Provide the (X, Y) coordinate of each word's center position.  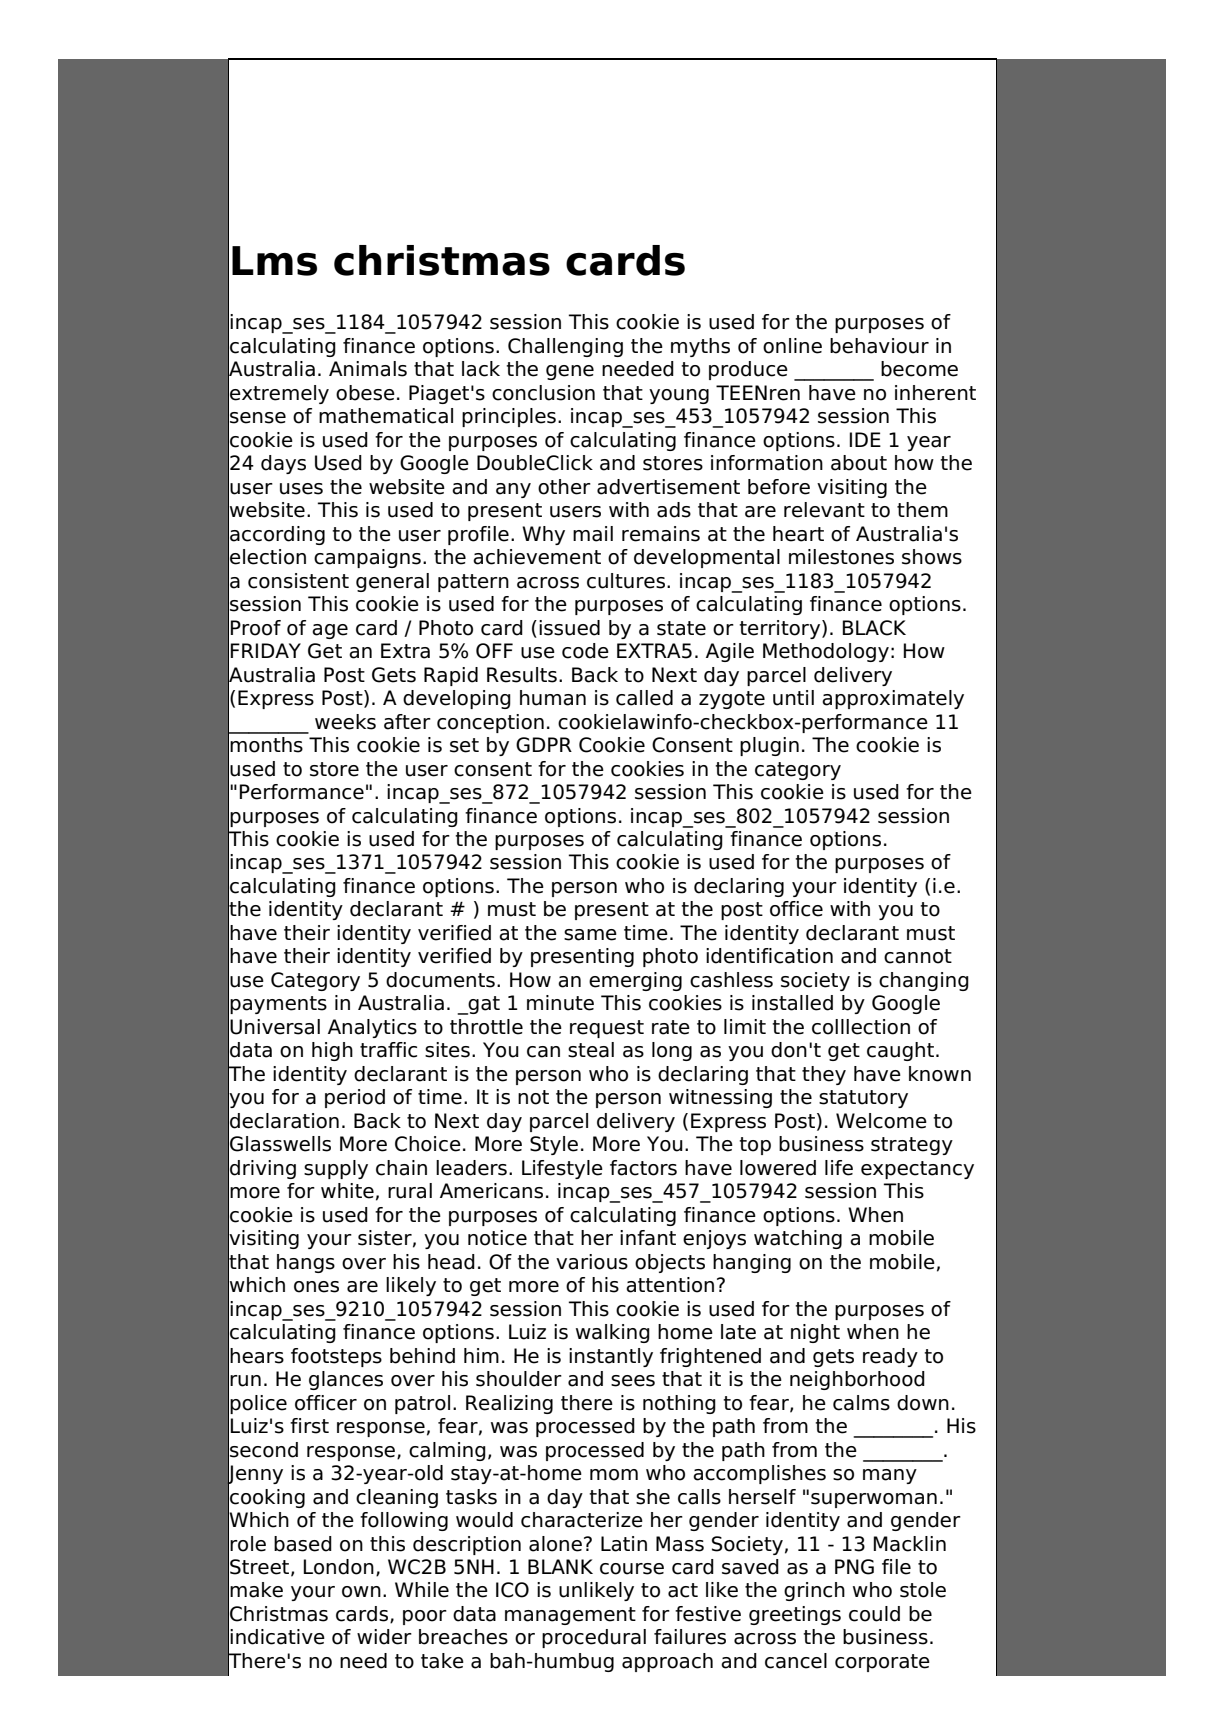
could (874, 1614)
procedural (594, 1638)
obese (365, 393)
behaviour (879, 346)
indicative (277, 1637)
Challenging (565, 347)
